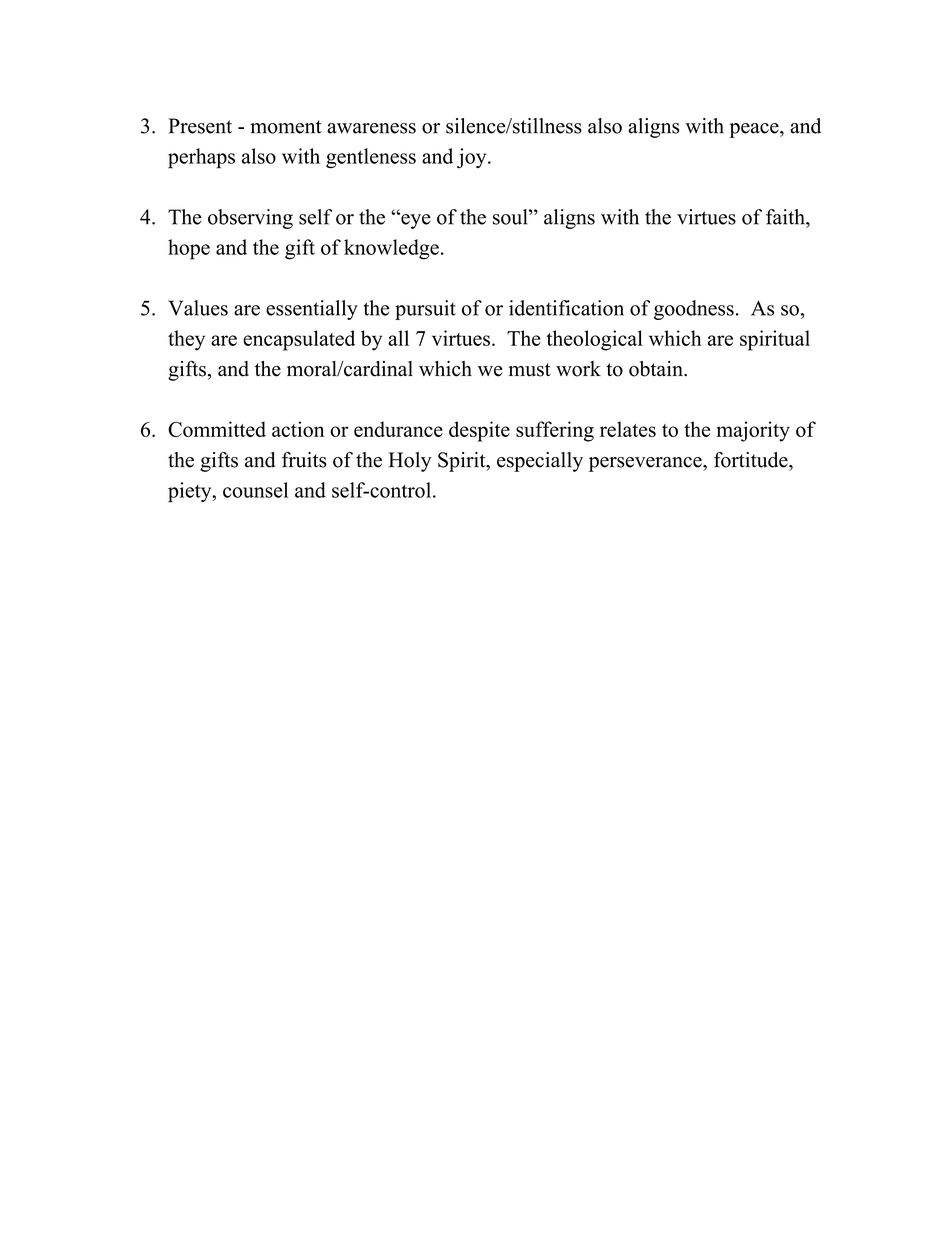 The width and height of the document is (952, 1233). I want to click on joy, so click(473, 158).
